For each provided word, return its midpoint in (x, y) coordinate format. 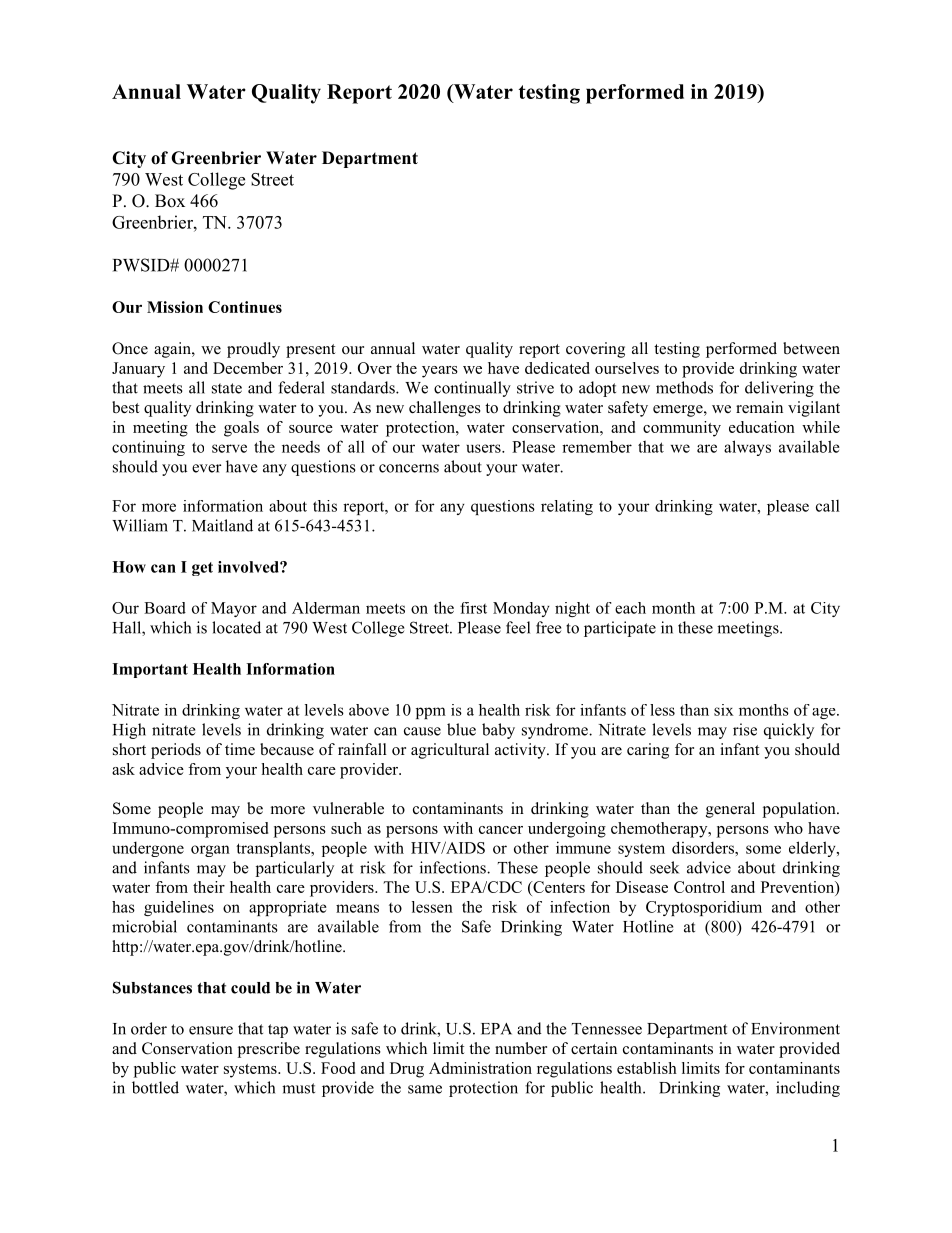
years (440, 372)
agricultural (450, 751)
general (730, 810)
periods (176, 751)
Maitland (222, 525)
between (811, 348)
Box (170, 201)
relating (567, 507)
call (828, 506)
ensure (211, 1030)
